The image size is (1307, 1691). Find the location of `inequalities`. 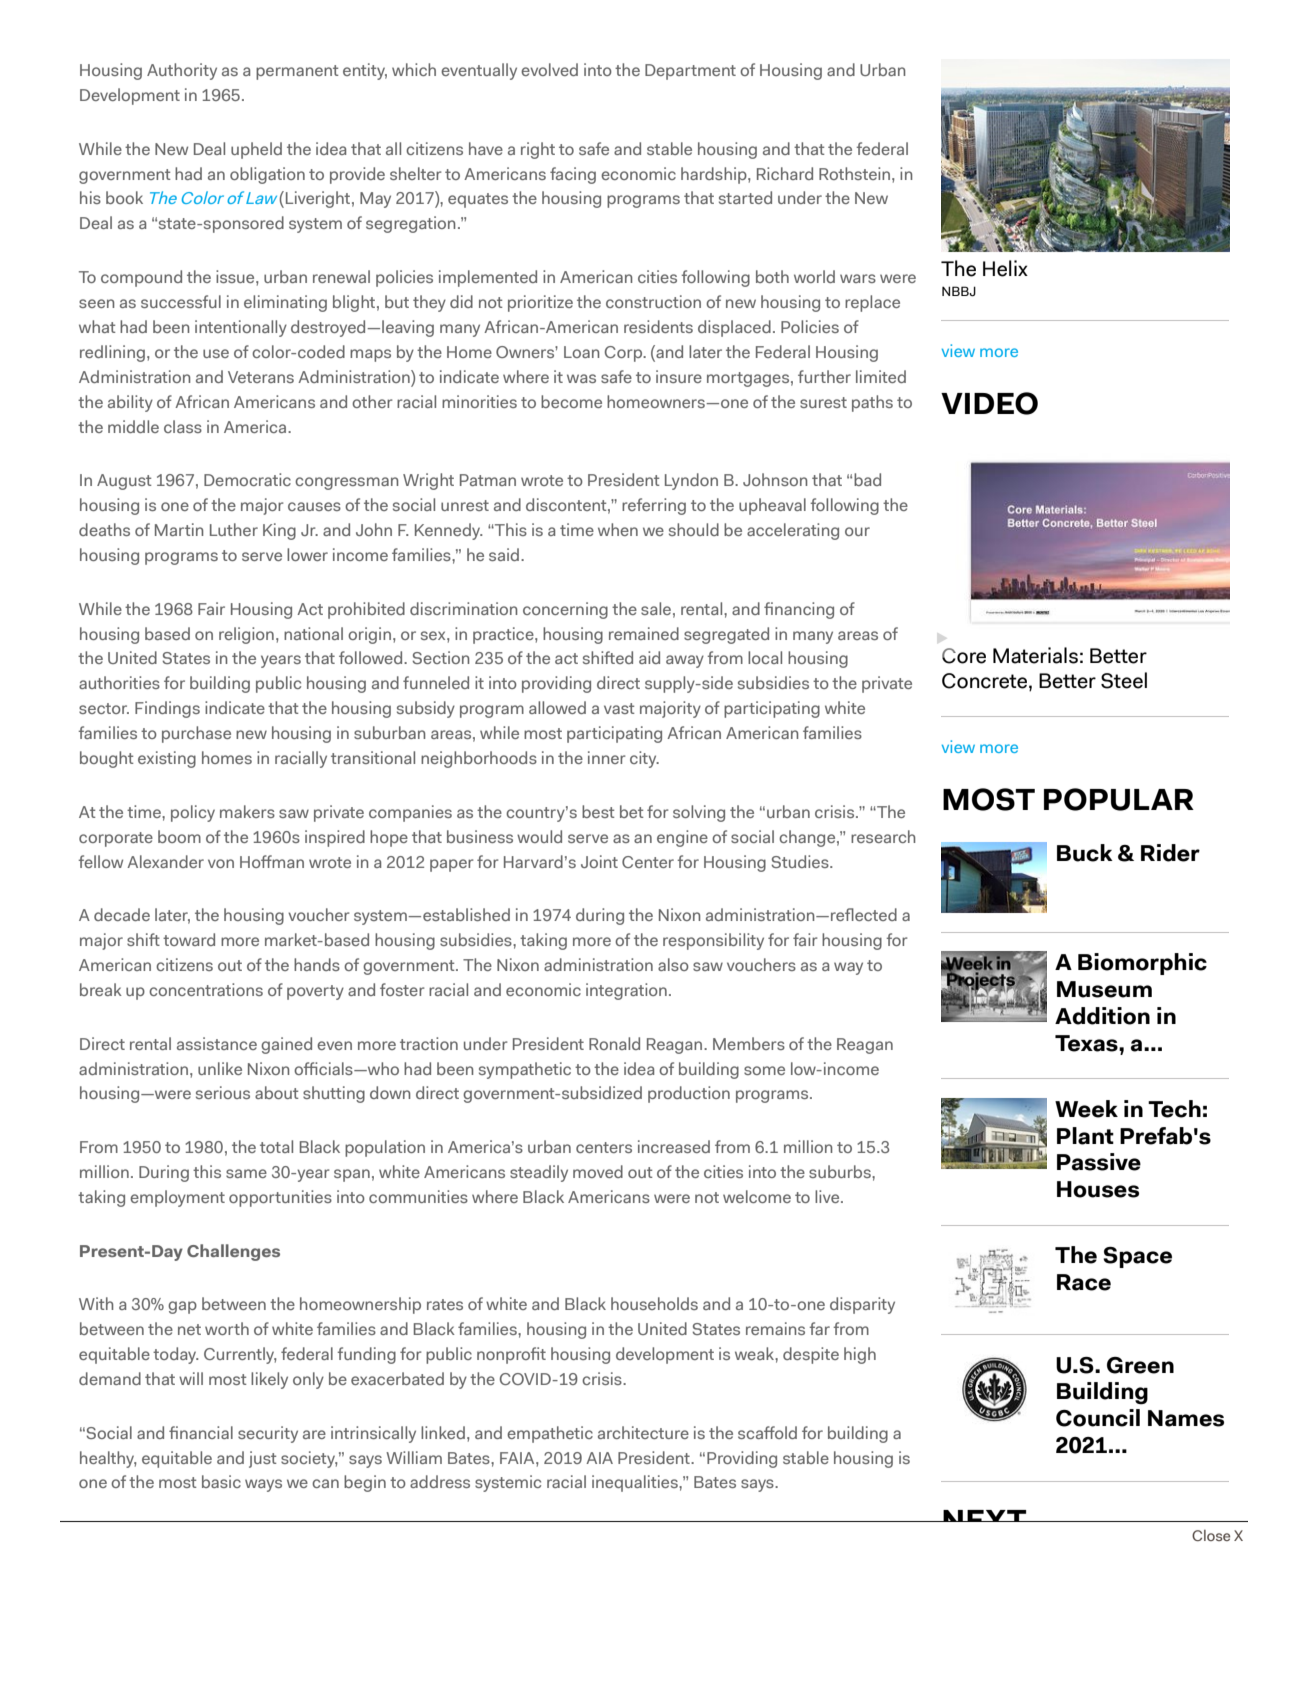

inequalities is located at coordinates (636, 1483).
